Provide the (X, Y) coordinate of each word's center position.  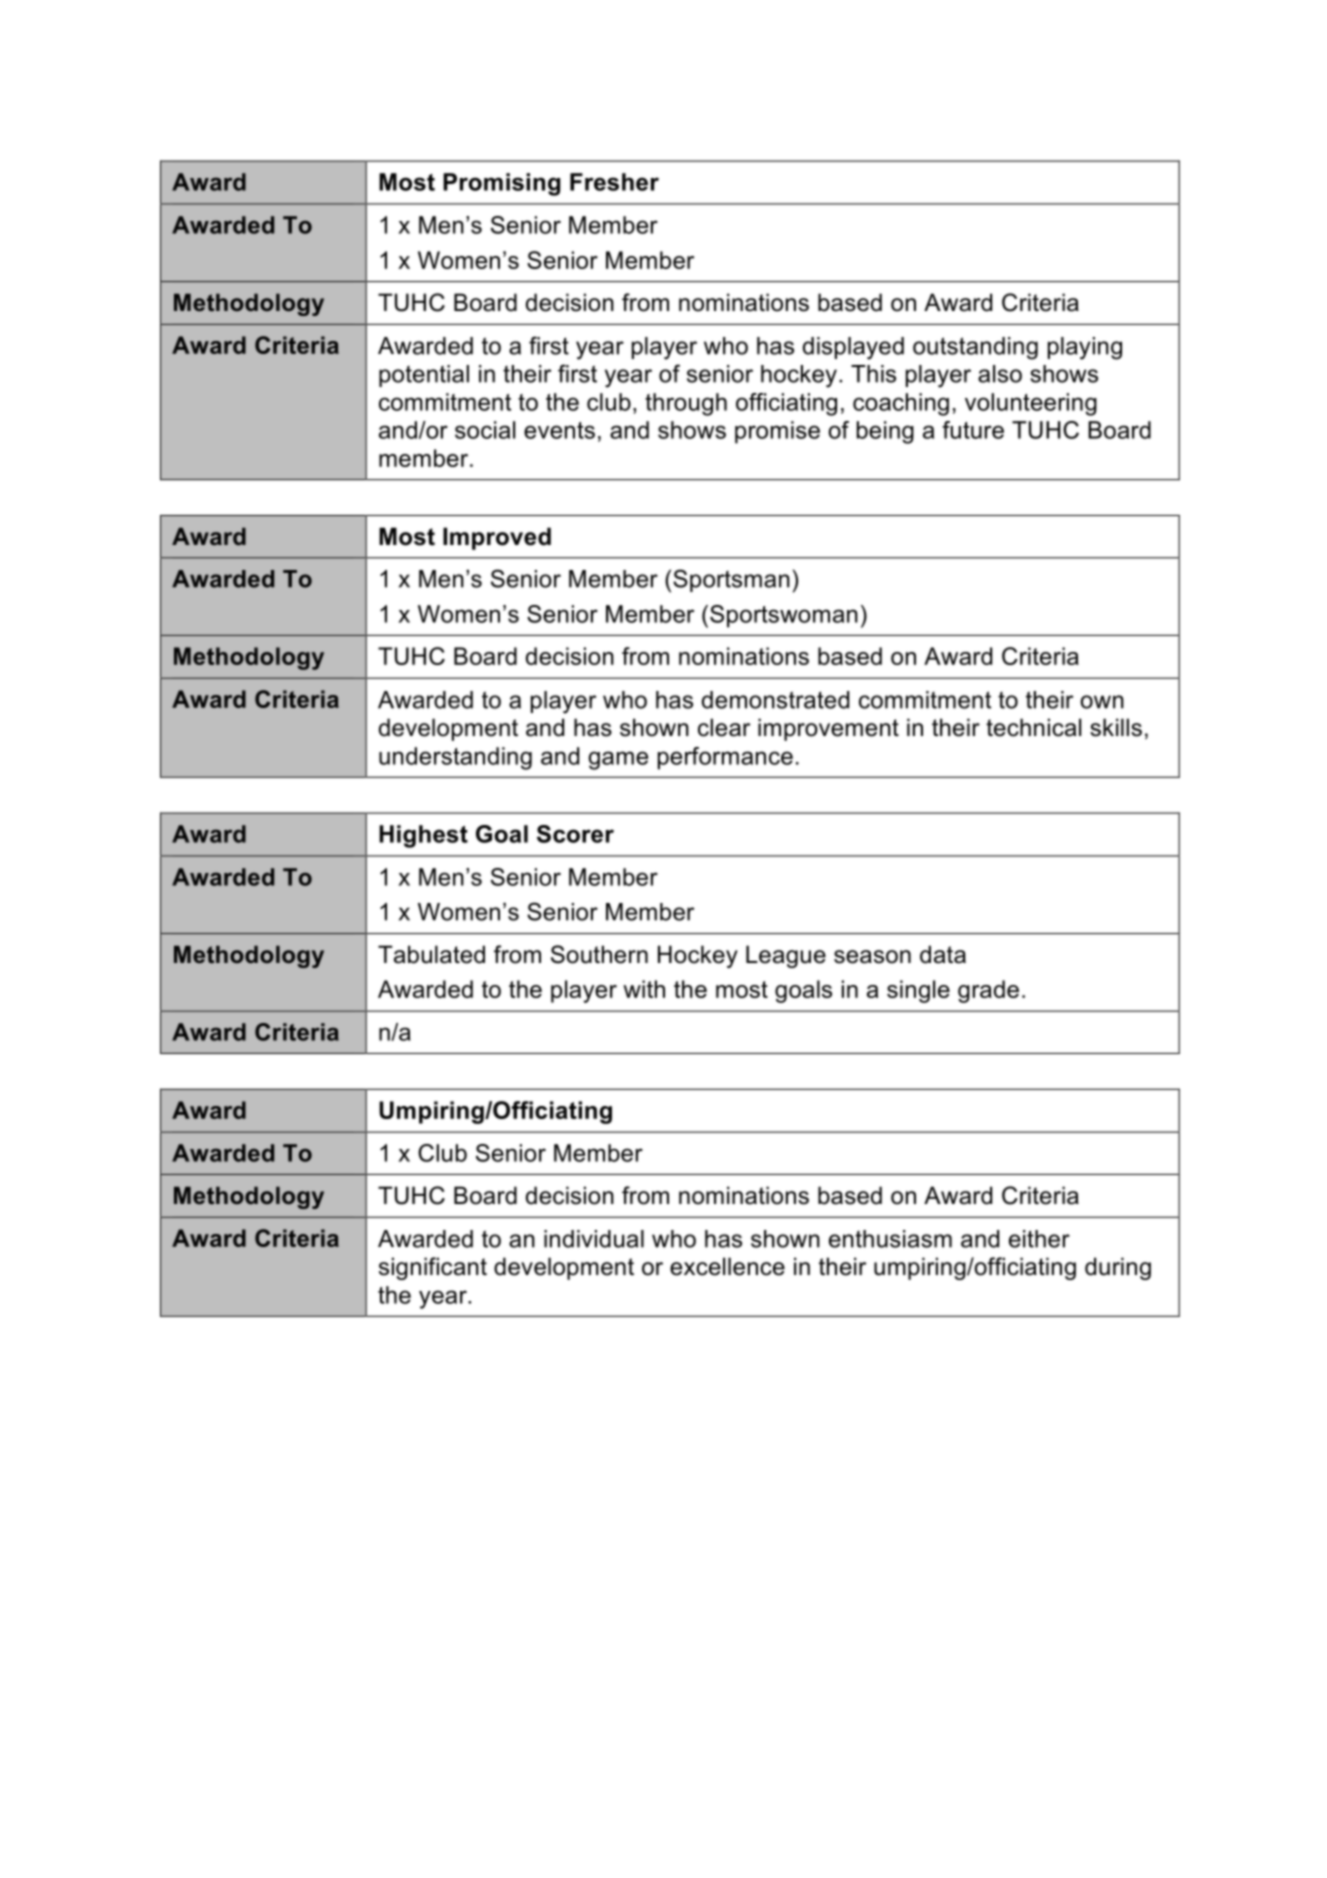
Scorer (575, 834)
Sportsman (731, 580)
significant (433, 1268)
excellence (727, 1266)
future (973, 430)
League (786, 956)
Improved (497, 538)
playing (1085, 348)
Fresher (614, 182)
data (943, 954)
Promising (501, 184)
